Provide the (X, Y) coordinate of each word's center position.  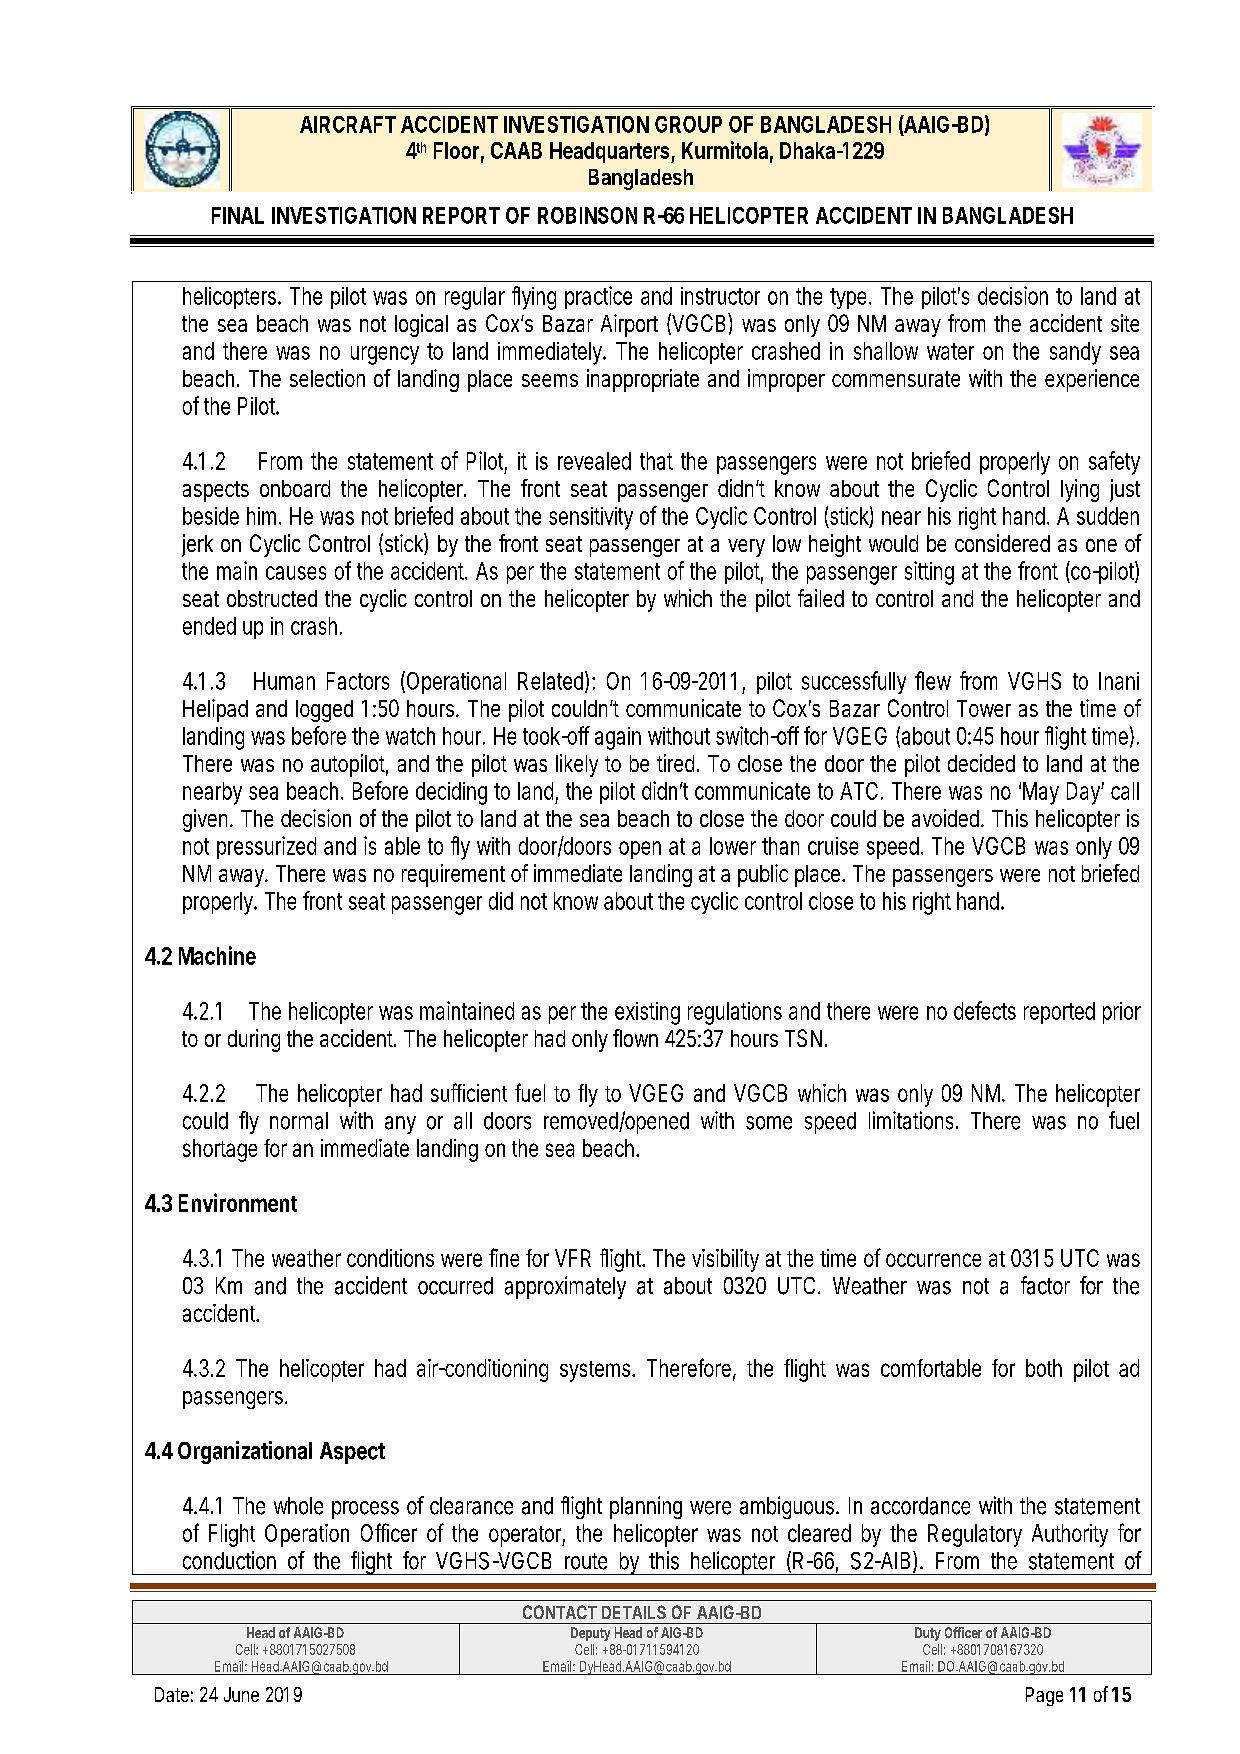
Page (1044, 1696)
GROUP (688, 124)
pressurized (266, 847)
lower (733, 846)
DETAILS (634, 1612)
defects (985, 1010)
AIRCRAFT (348, 124)
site (1125, 323)
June (241, 1694)
